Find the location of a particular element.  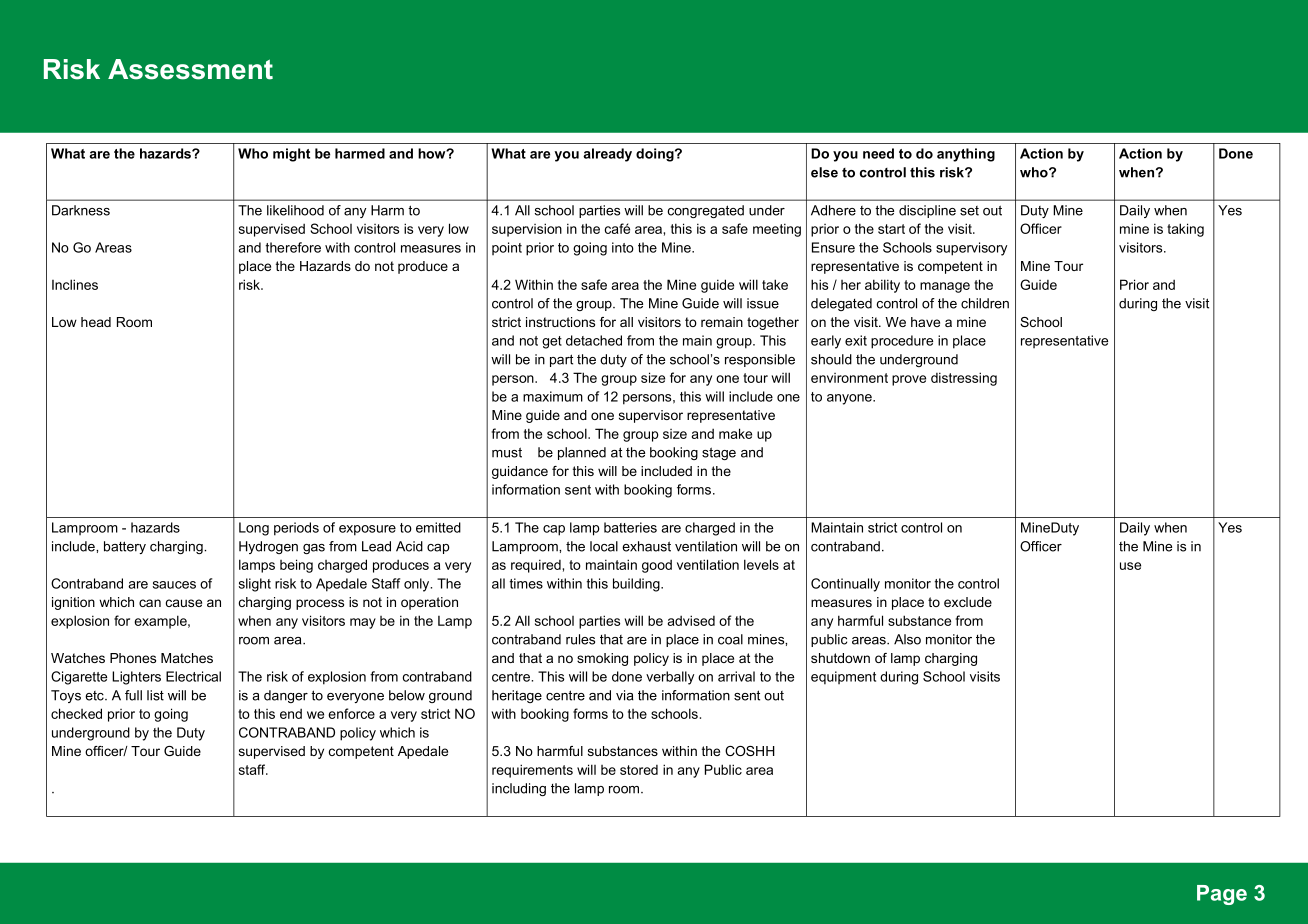

into is located at coordinates (623, 247).
